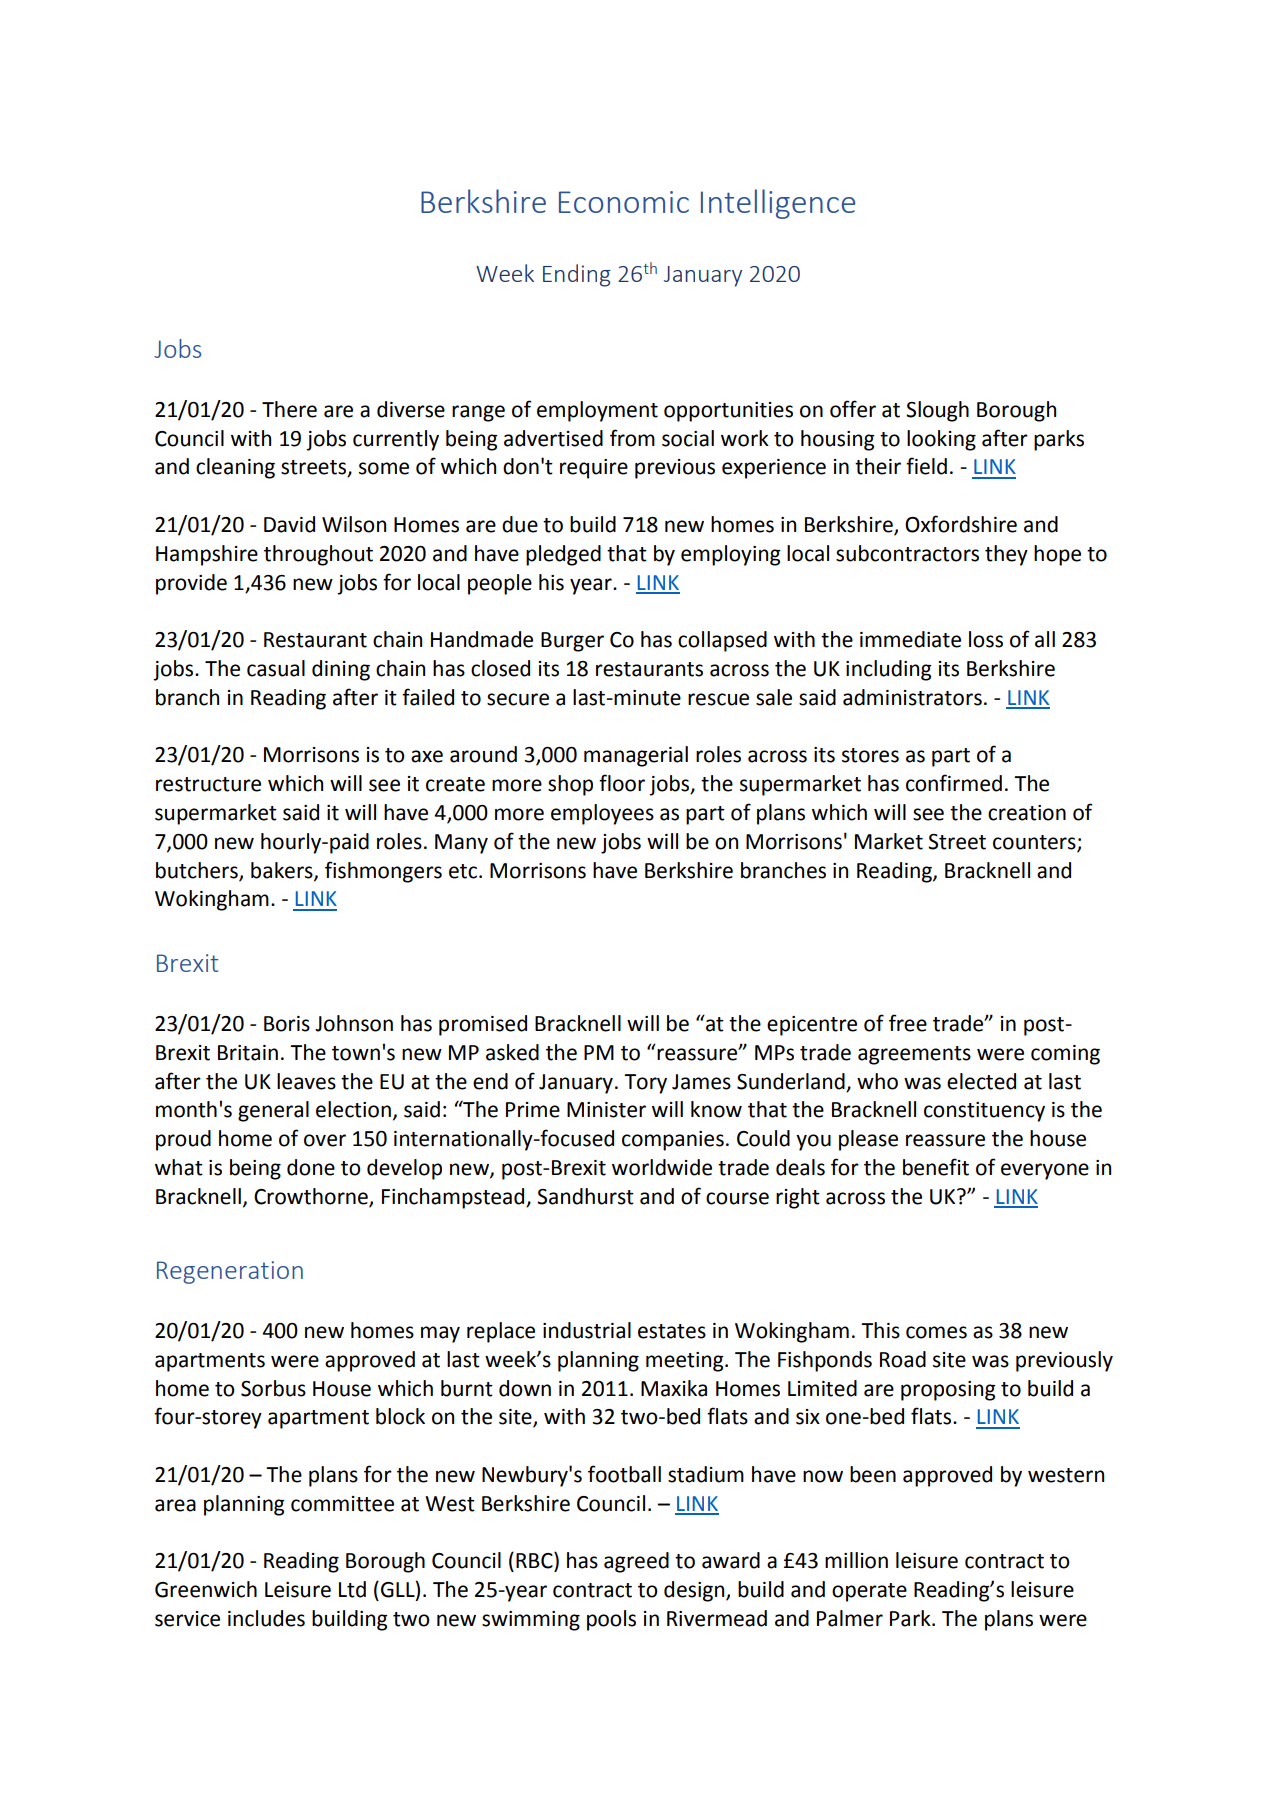 This document has height=1805, width=1276. Describe the element at coordinates (230, 1272) in the document. I see `Regeneration` at that location.
